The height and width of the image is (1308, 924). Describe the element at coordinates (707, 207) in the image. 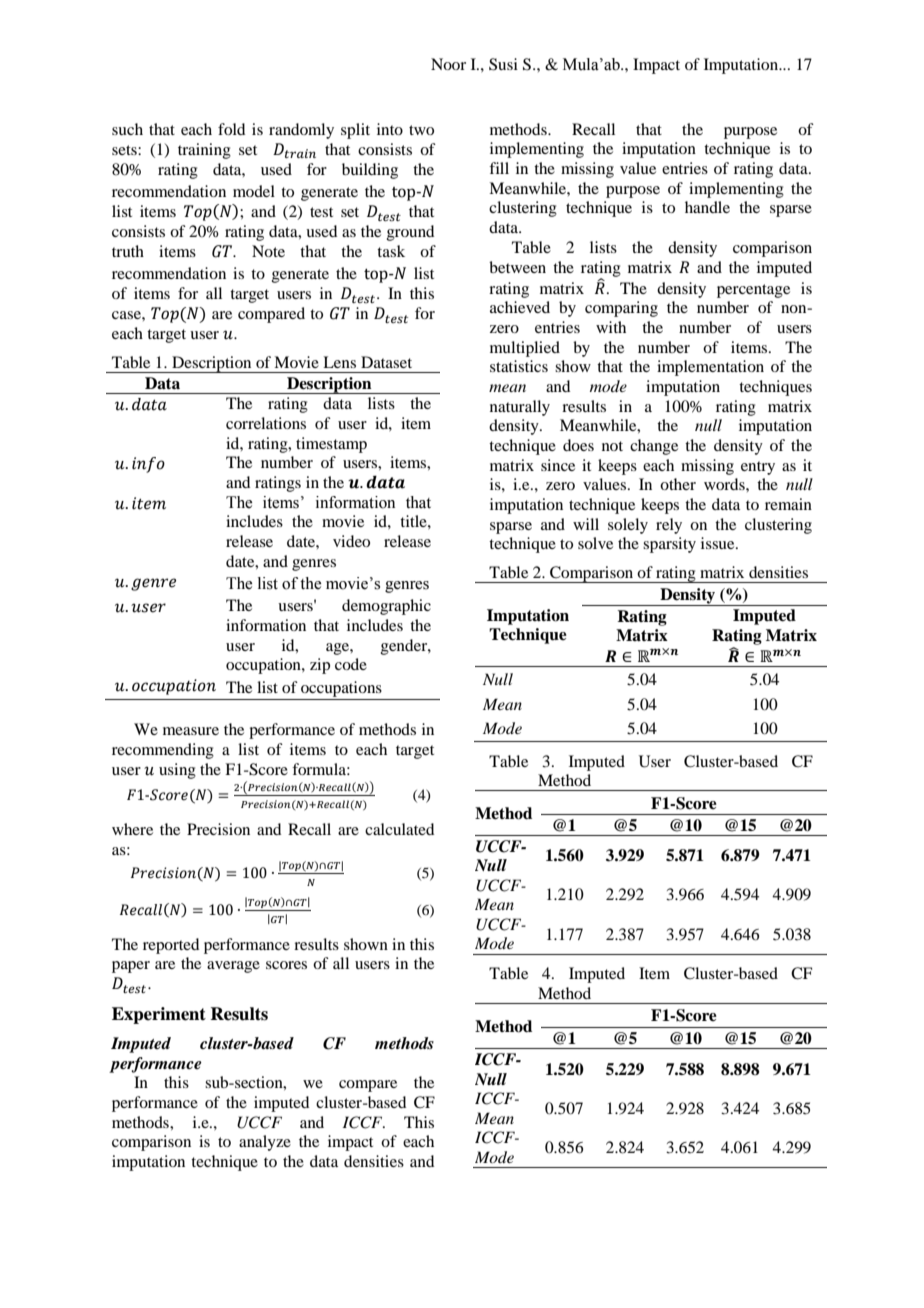

I see `handle` at that location.
